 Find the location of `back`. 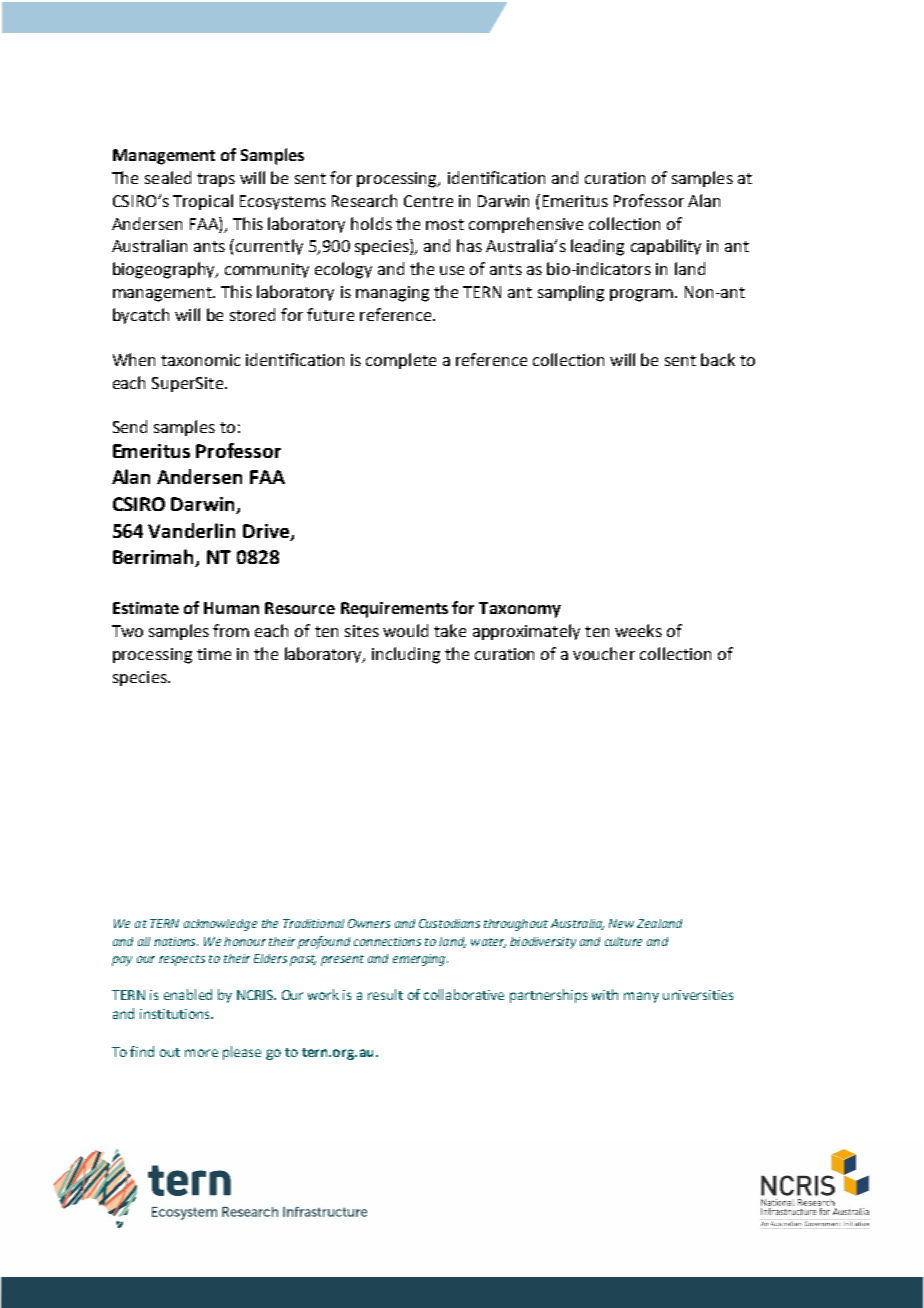

back is located at coordinates (718, 359).
